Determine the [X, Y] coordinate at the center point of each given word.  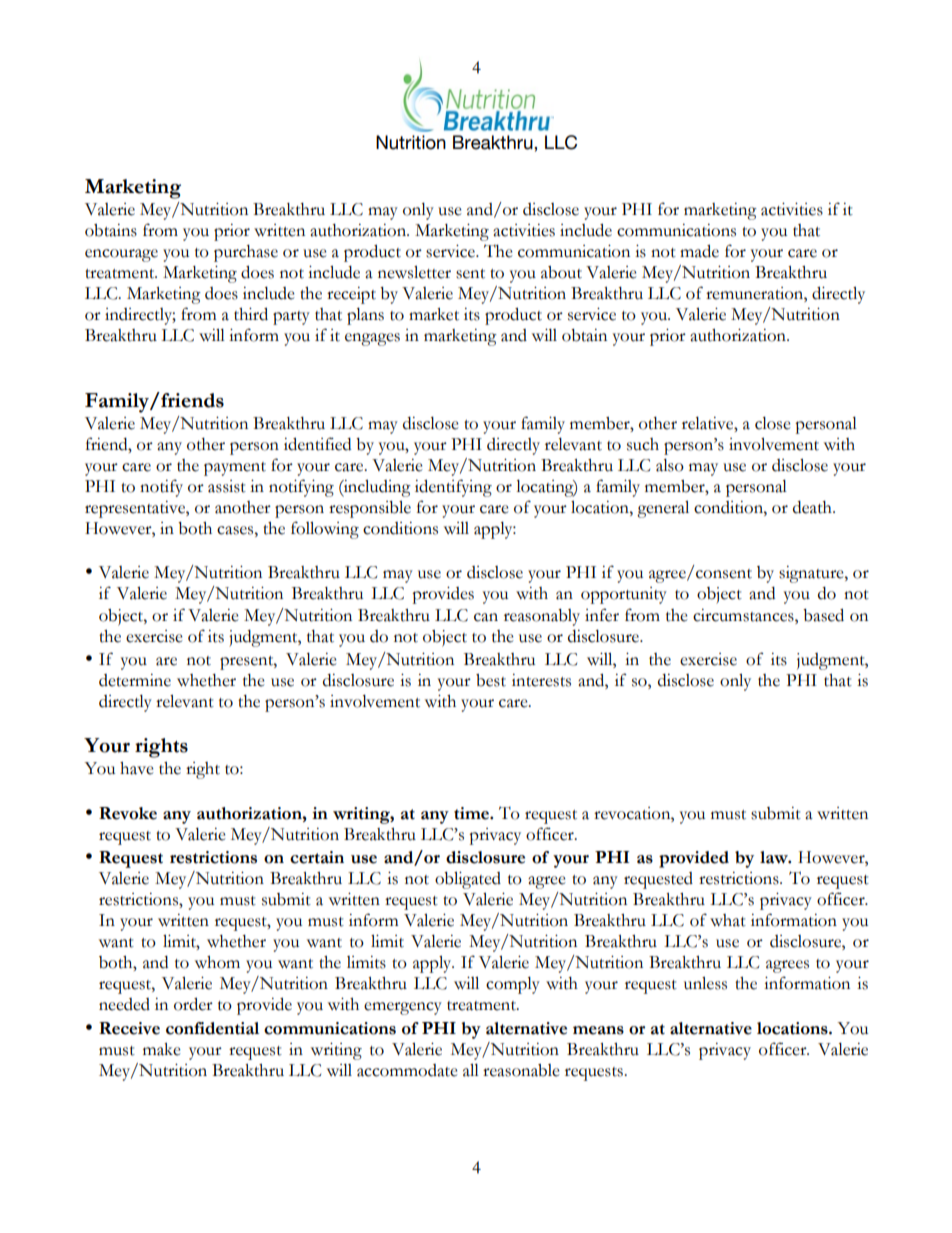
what [728, 920]
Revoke [128, 813]
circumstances [744, 615]
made [699, 251]
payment [235, 469]
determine [135, 680]
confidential [212, 1028]
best [491, 680]
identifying [453, 488]
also [670, 465]
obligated [468, 880]
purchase [246, 253]
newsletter [414, 272]
